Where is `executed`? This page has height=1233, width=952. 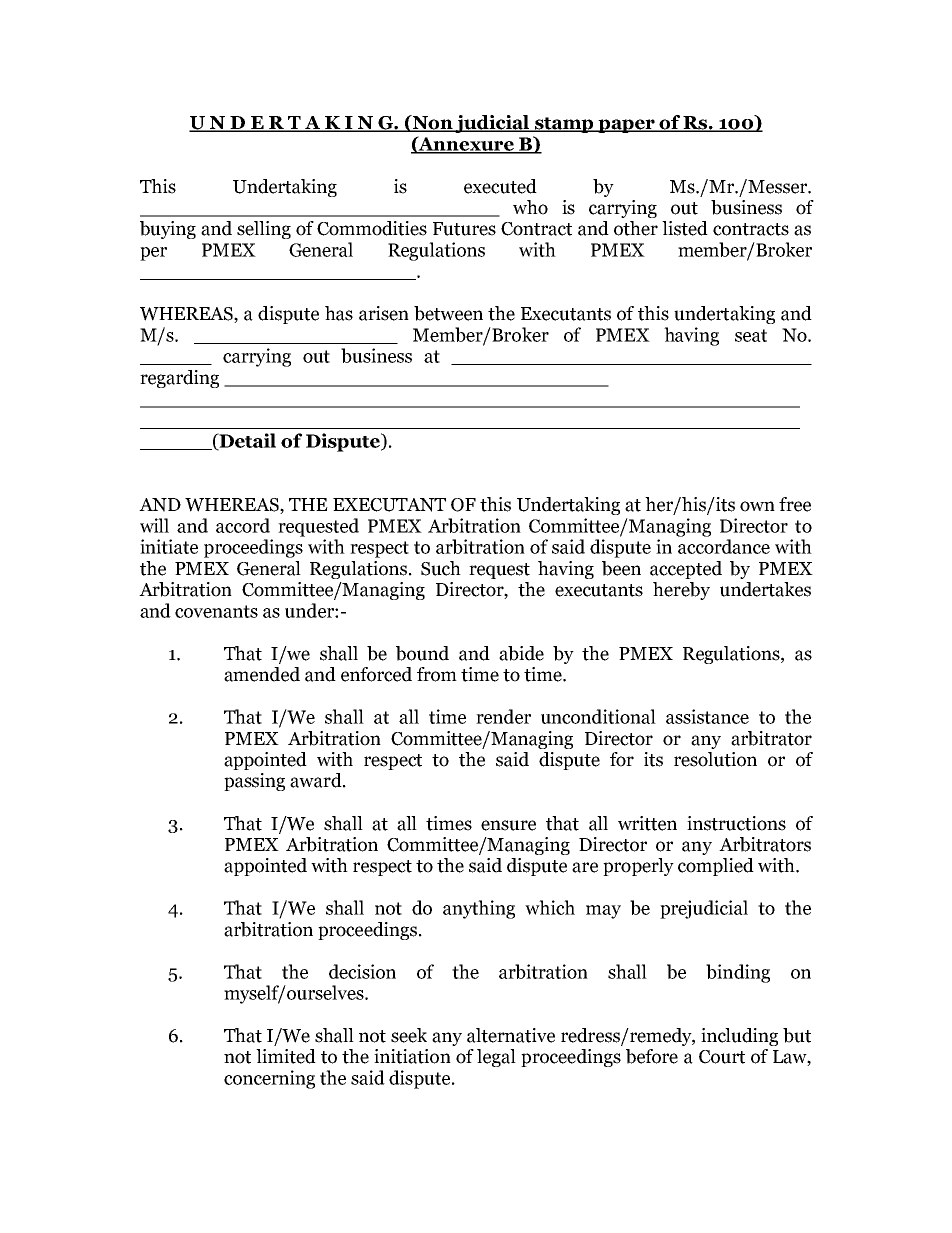 executed is located at coordinates (500, 186).
